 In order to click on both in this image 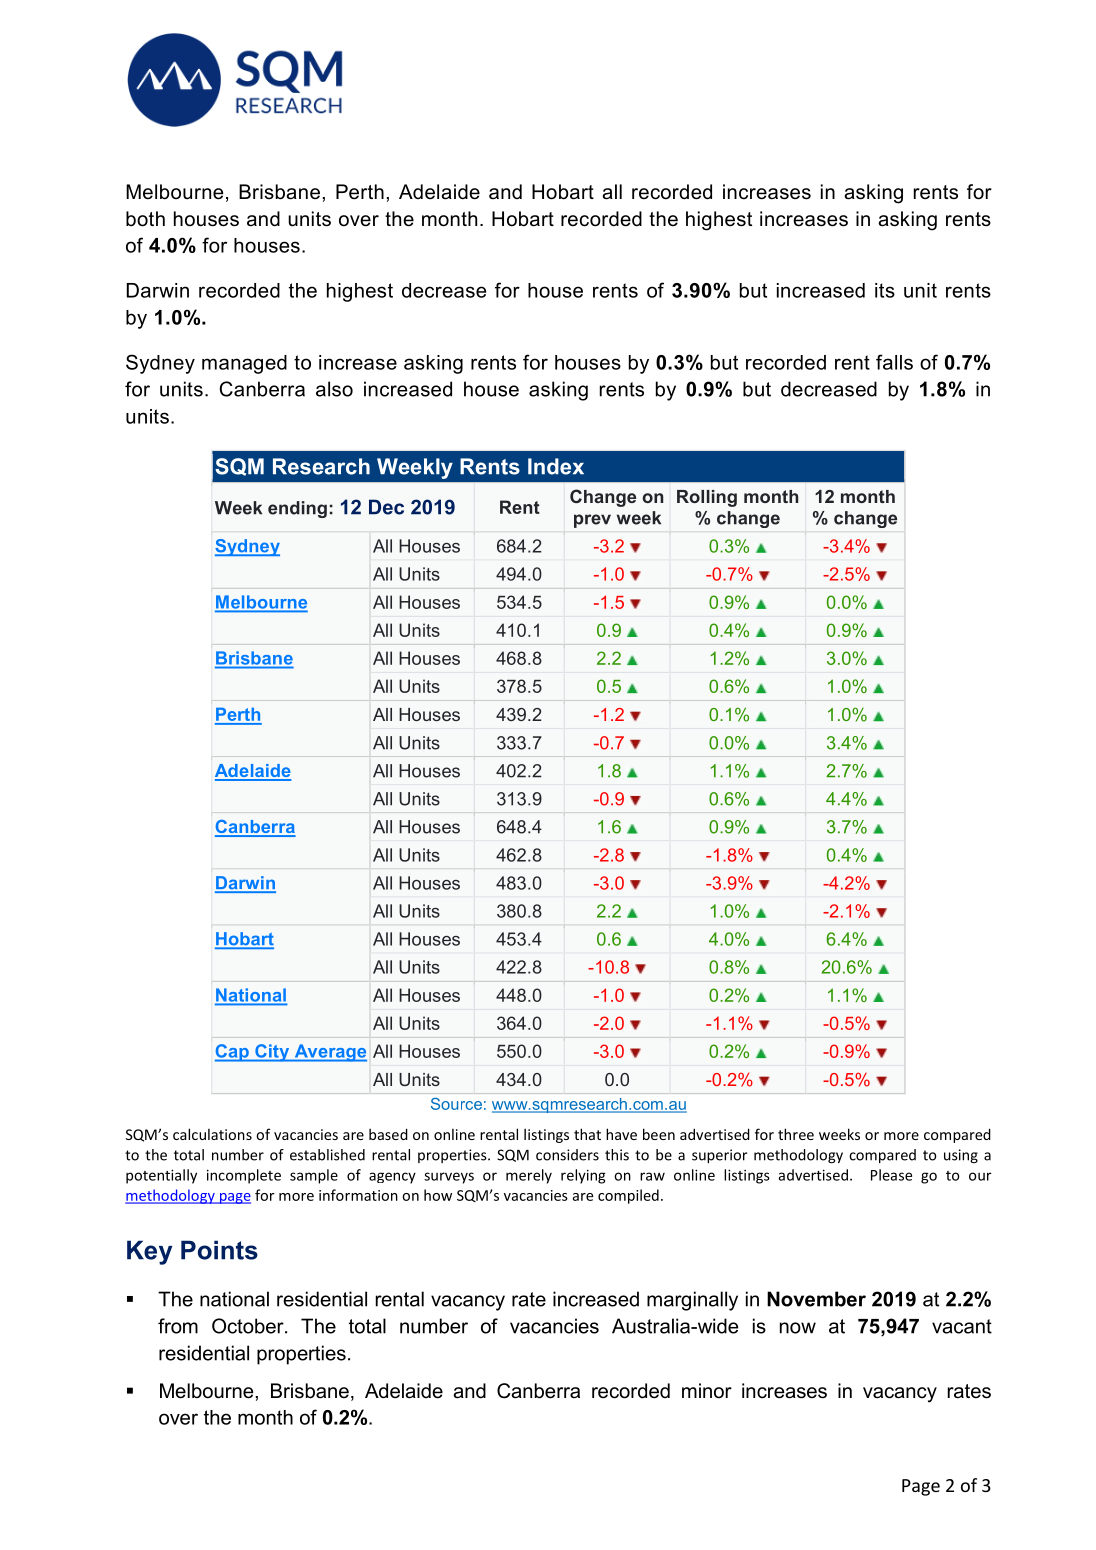, I will do `click(145, 219)`.
